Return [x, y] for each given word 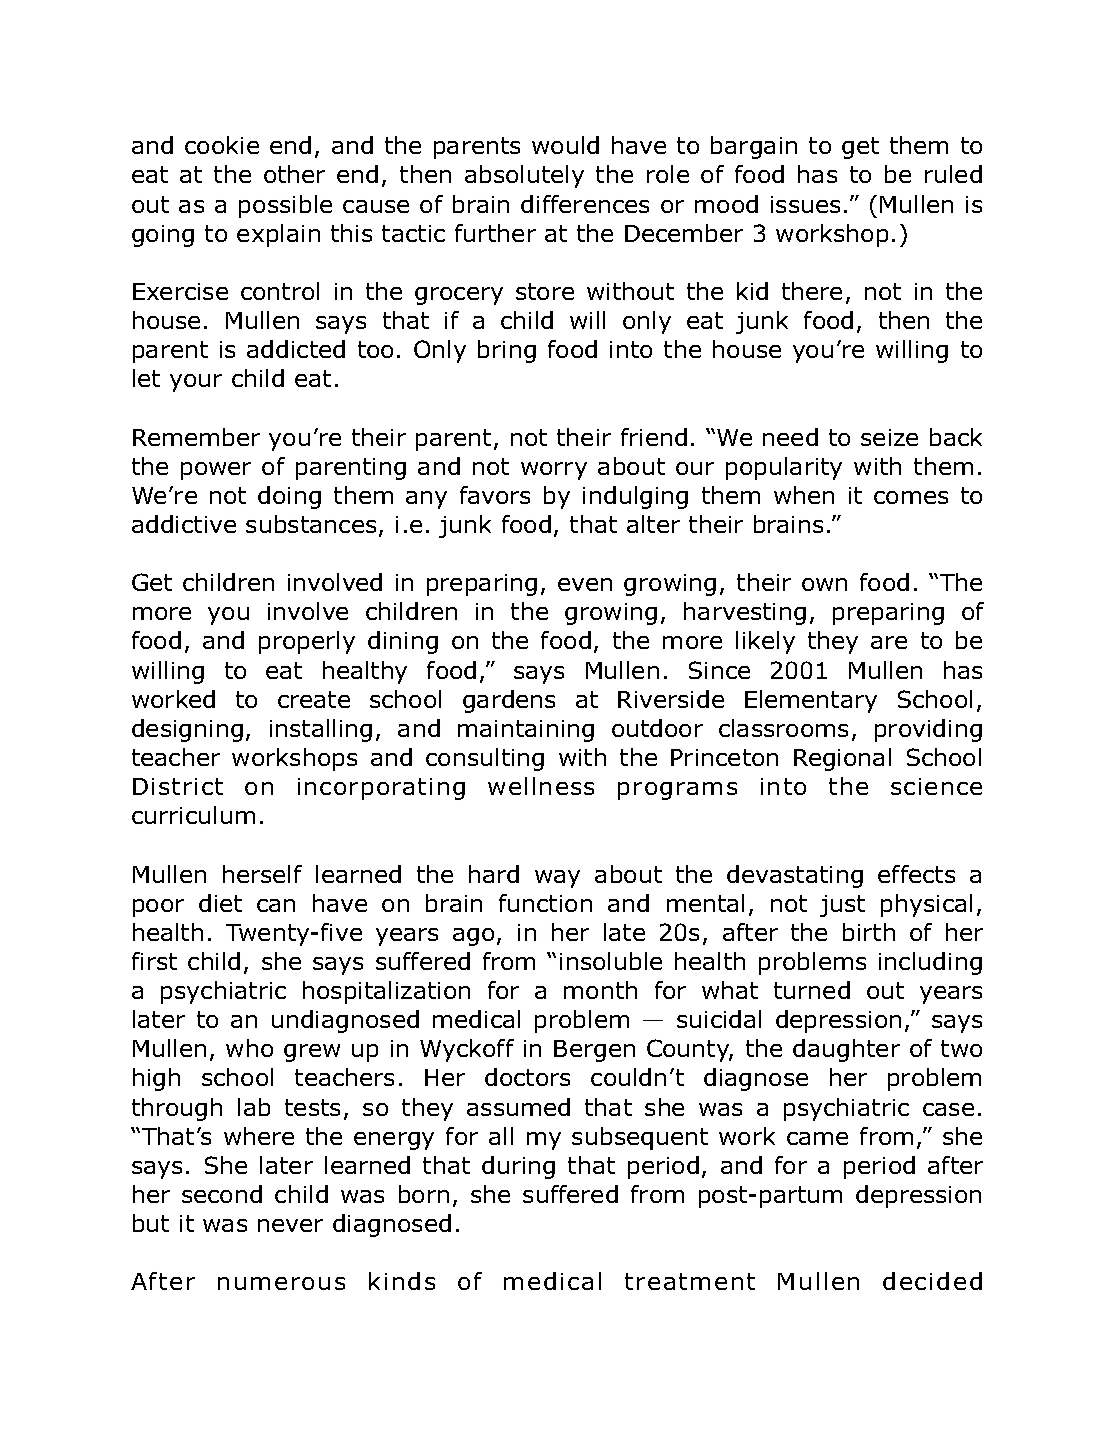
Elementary [811, 701]
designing [187, 730]
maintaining [526, 731]
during [518, 1167]
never [290, 1225]
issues [805, 204]
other [294, 174]
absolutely [524, 176]
